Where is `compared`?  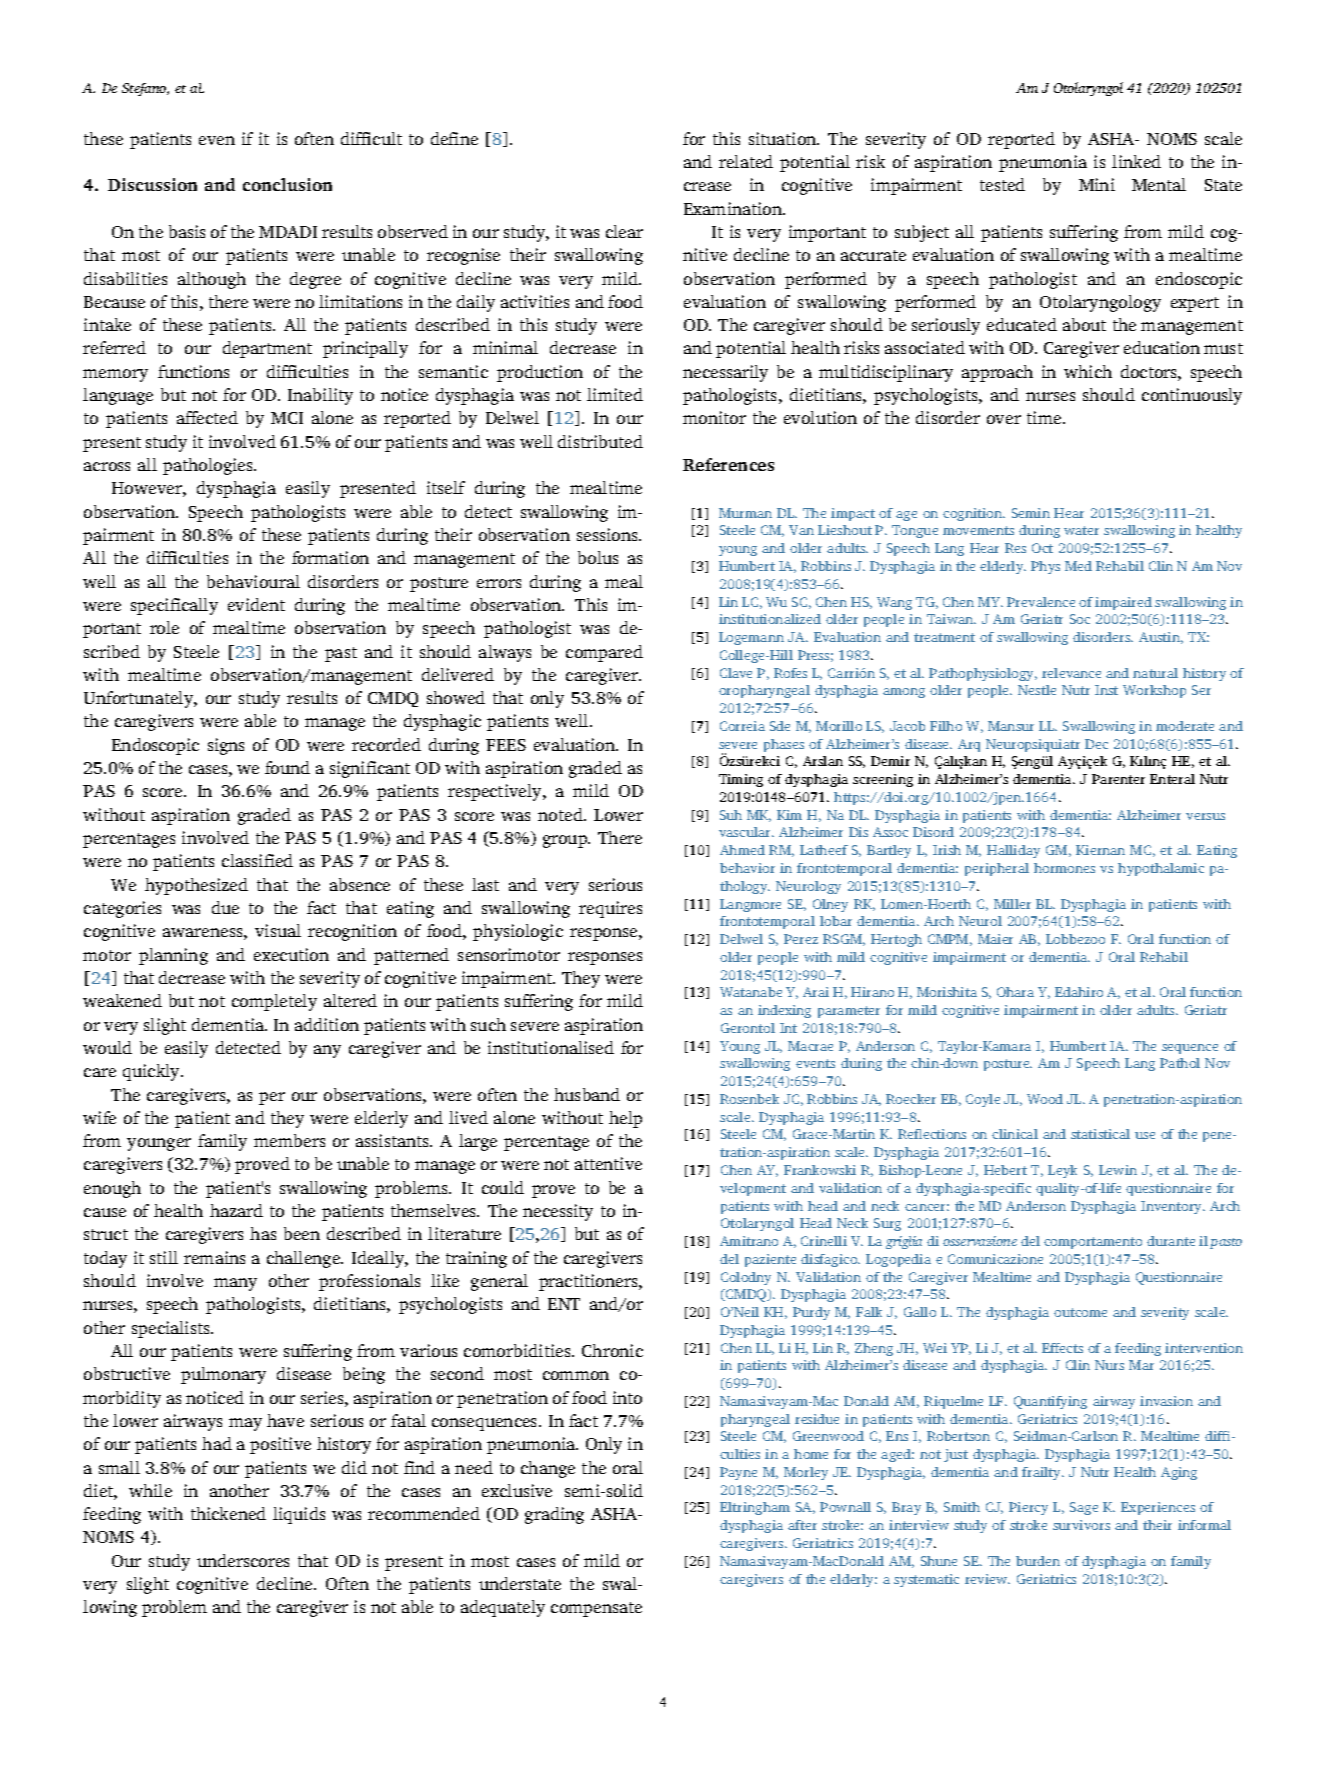
compared is located at coordinates (604, 653).
